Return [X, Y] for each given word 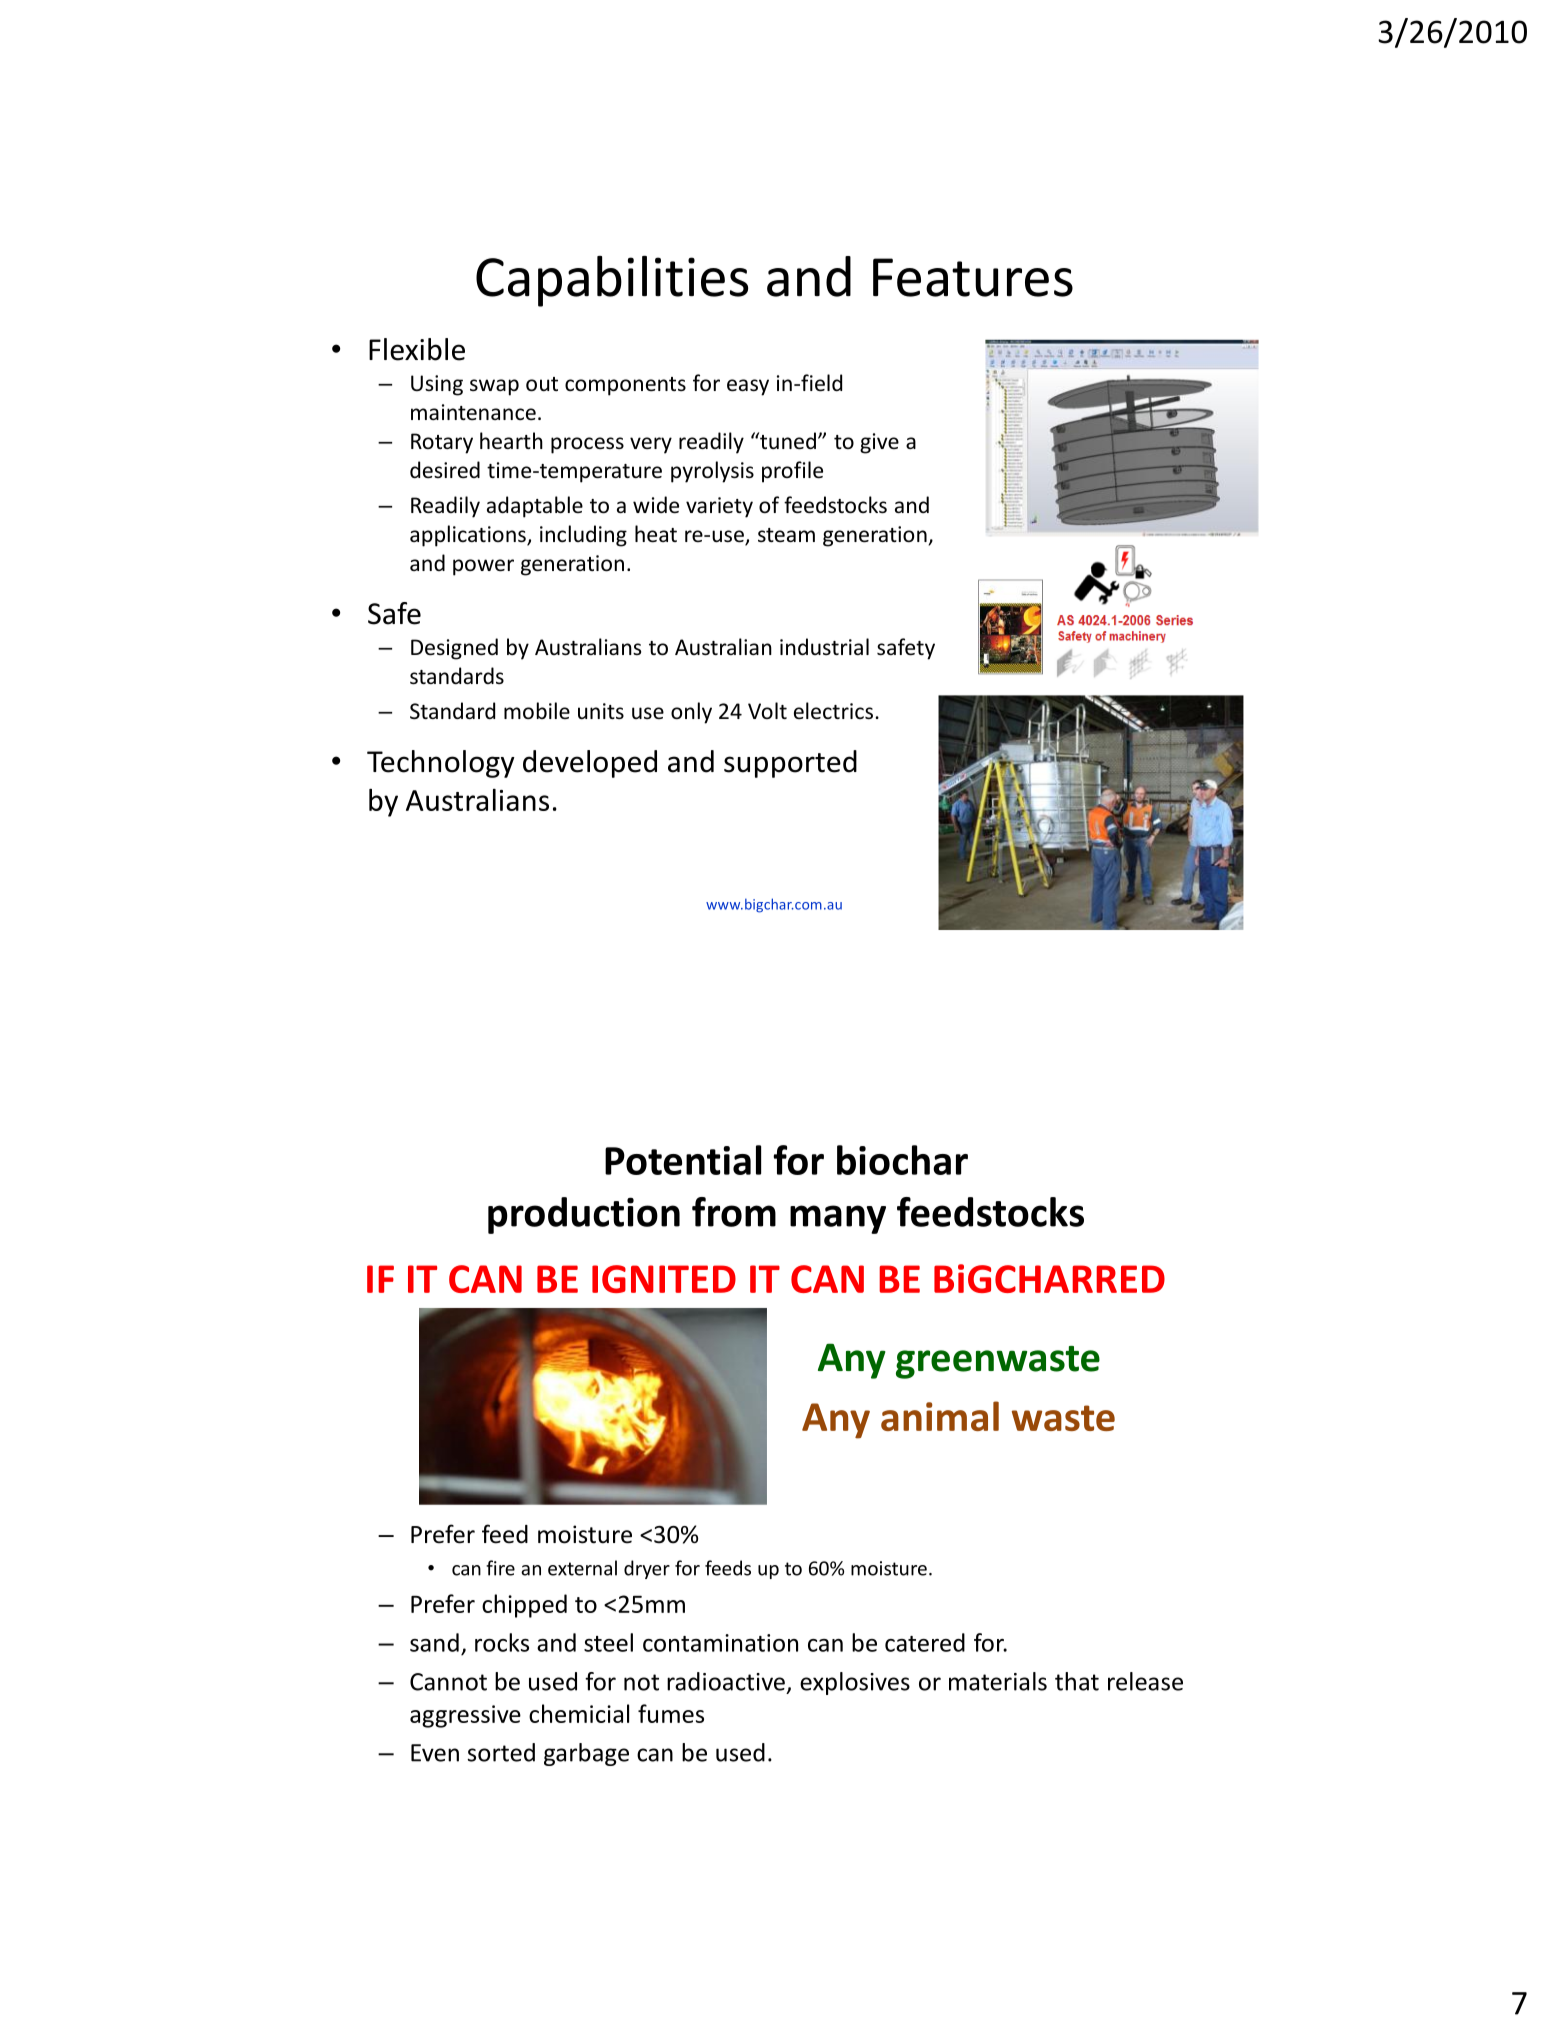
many [838, 1219]
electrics [833, 711]
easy [748, 387]
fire [500, 1568]
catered [925, 1642]
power [483, 567]
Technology [441, 764]
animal [940, 1416]
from [734, 1212]
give [879, 443]
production [584, 1215]
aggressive [465, 1716]
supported [790, 764]
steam [786, 535]
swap [494, 387]
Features [973, 277]
